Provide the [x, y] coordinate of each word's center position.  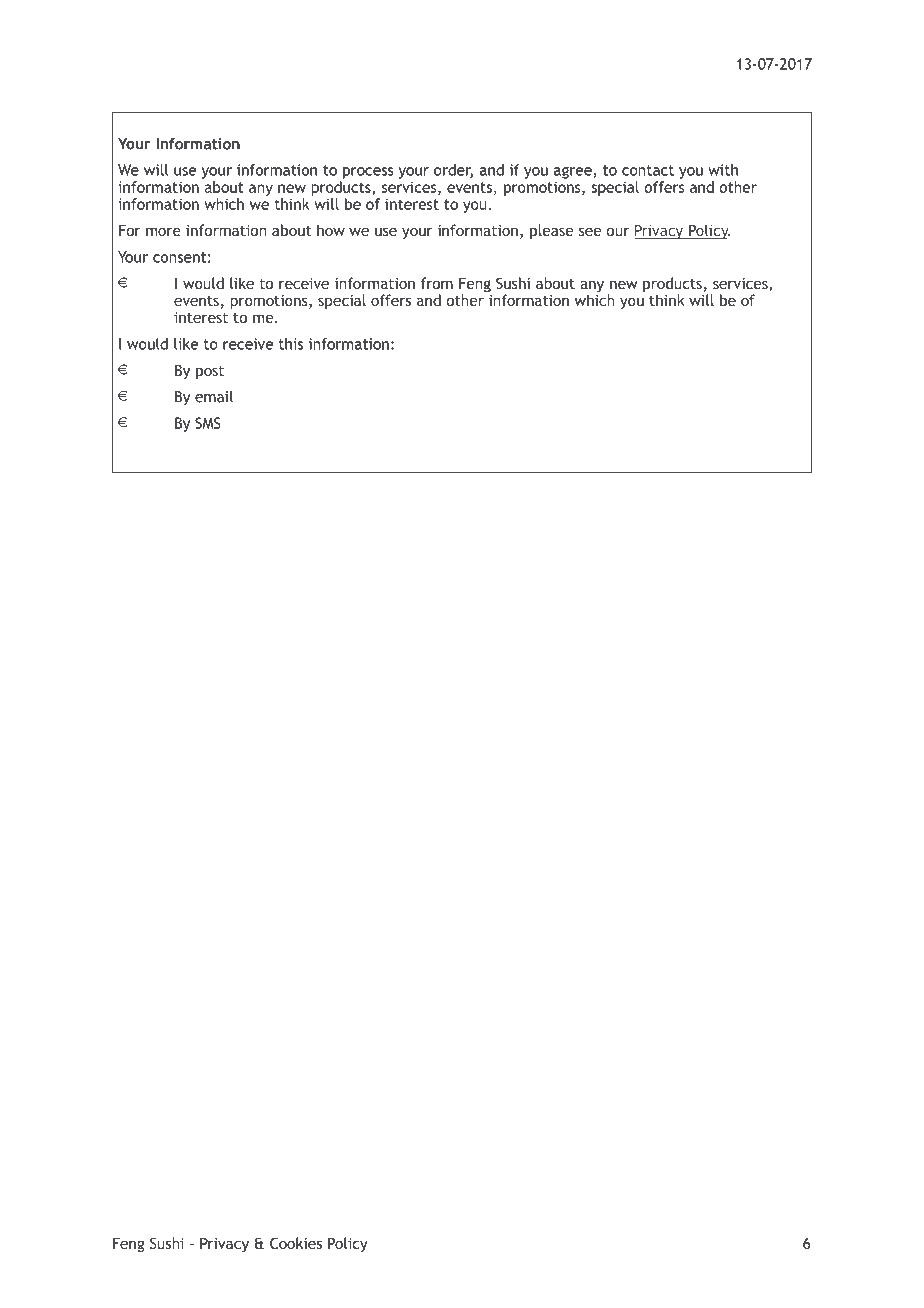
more [163, 231]
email [214, 397]
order [453, 171]
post [210, 372]
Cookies [296, 1243]
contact [648, 170]
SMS [208, 423]
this [291, 344]
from [437, 283]
